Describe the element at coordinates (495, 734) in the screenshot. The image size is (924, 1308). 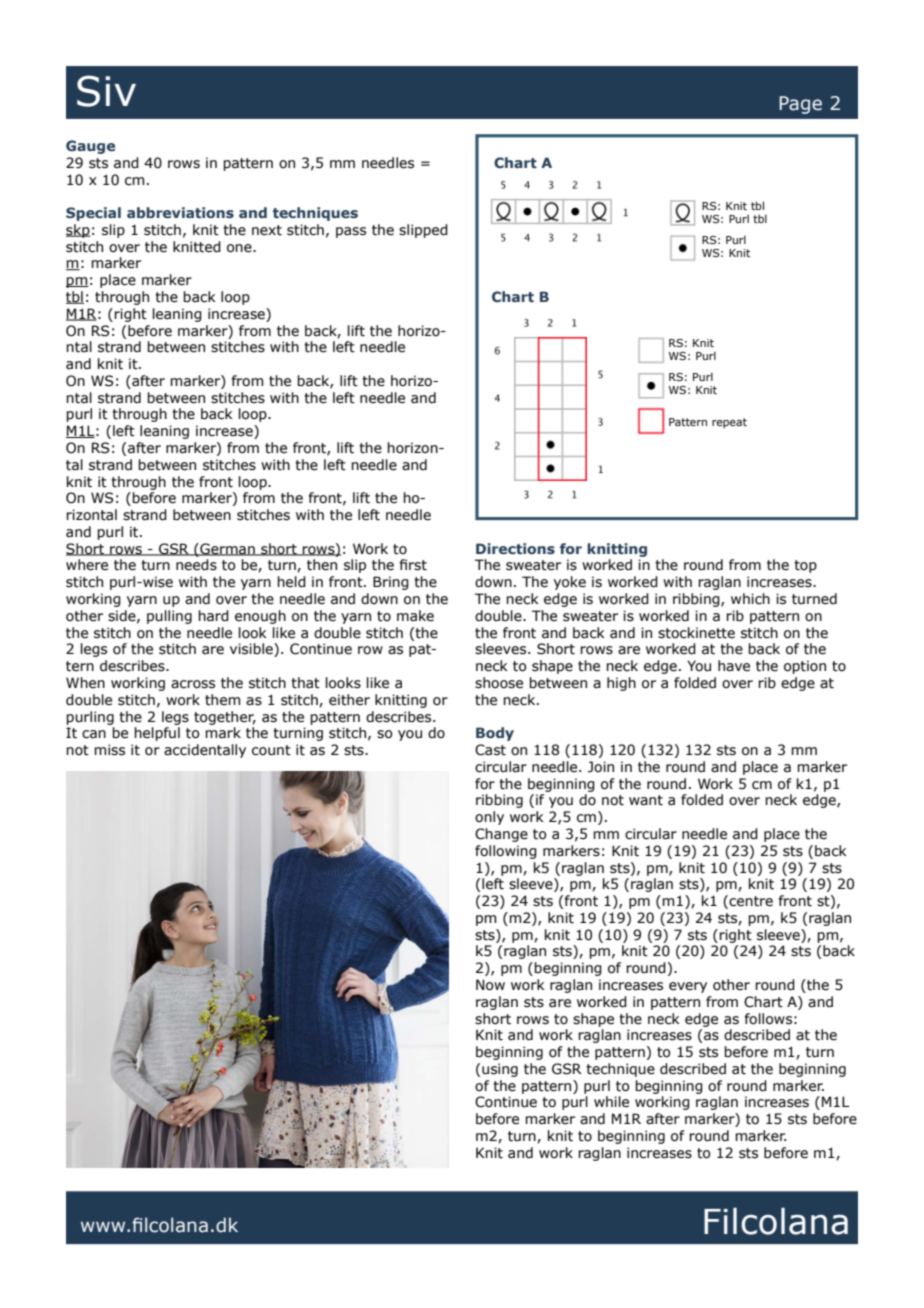
I see `Body` at that location.
